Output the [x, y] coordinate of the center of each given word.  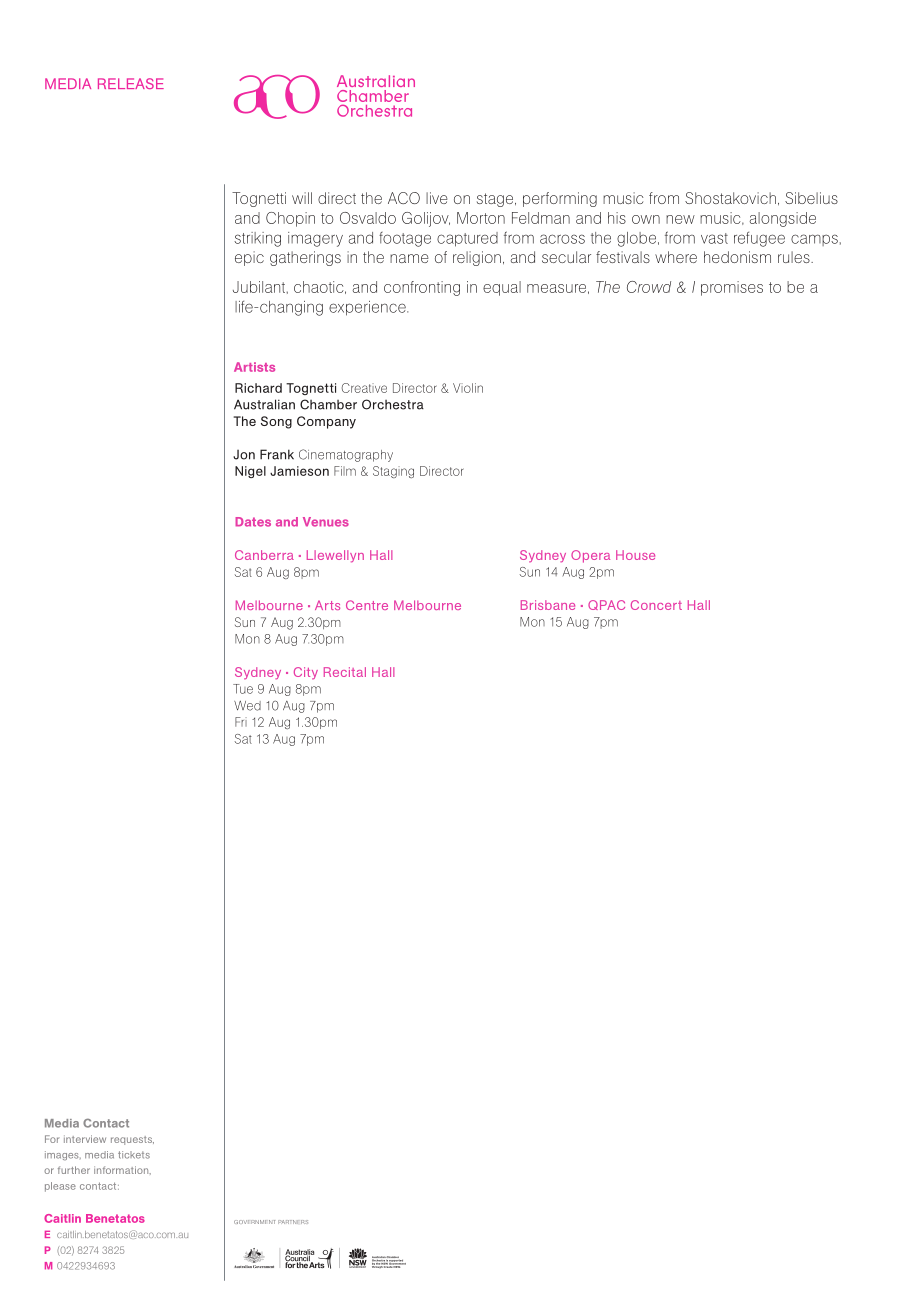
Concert [656, 605]
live [437, 198]
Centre [367, 605]
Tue [243, 689]
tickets [134, 1155]
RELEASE [131, 83]
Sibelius [811, 198]
